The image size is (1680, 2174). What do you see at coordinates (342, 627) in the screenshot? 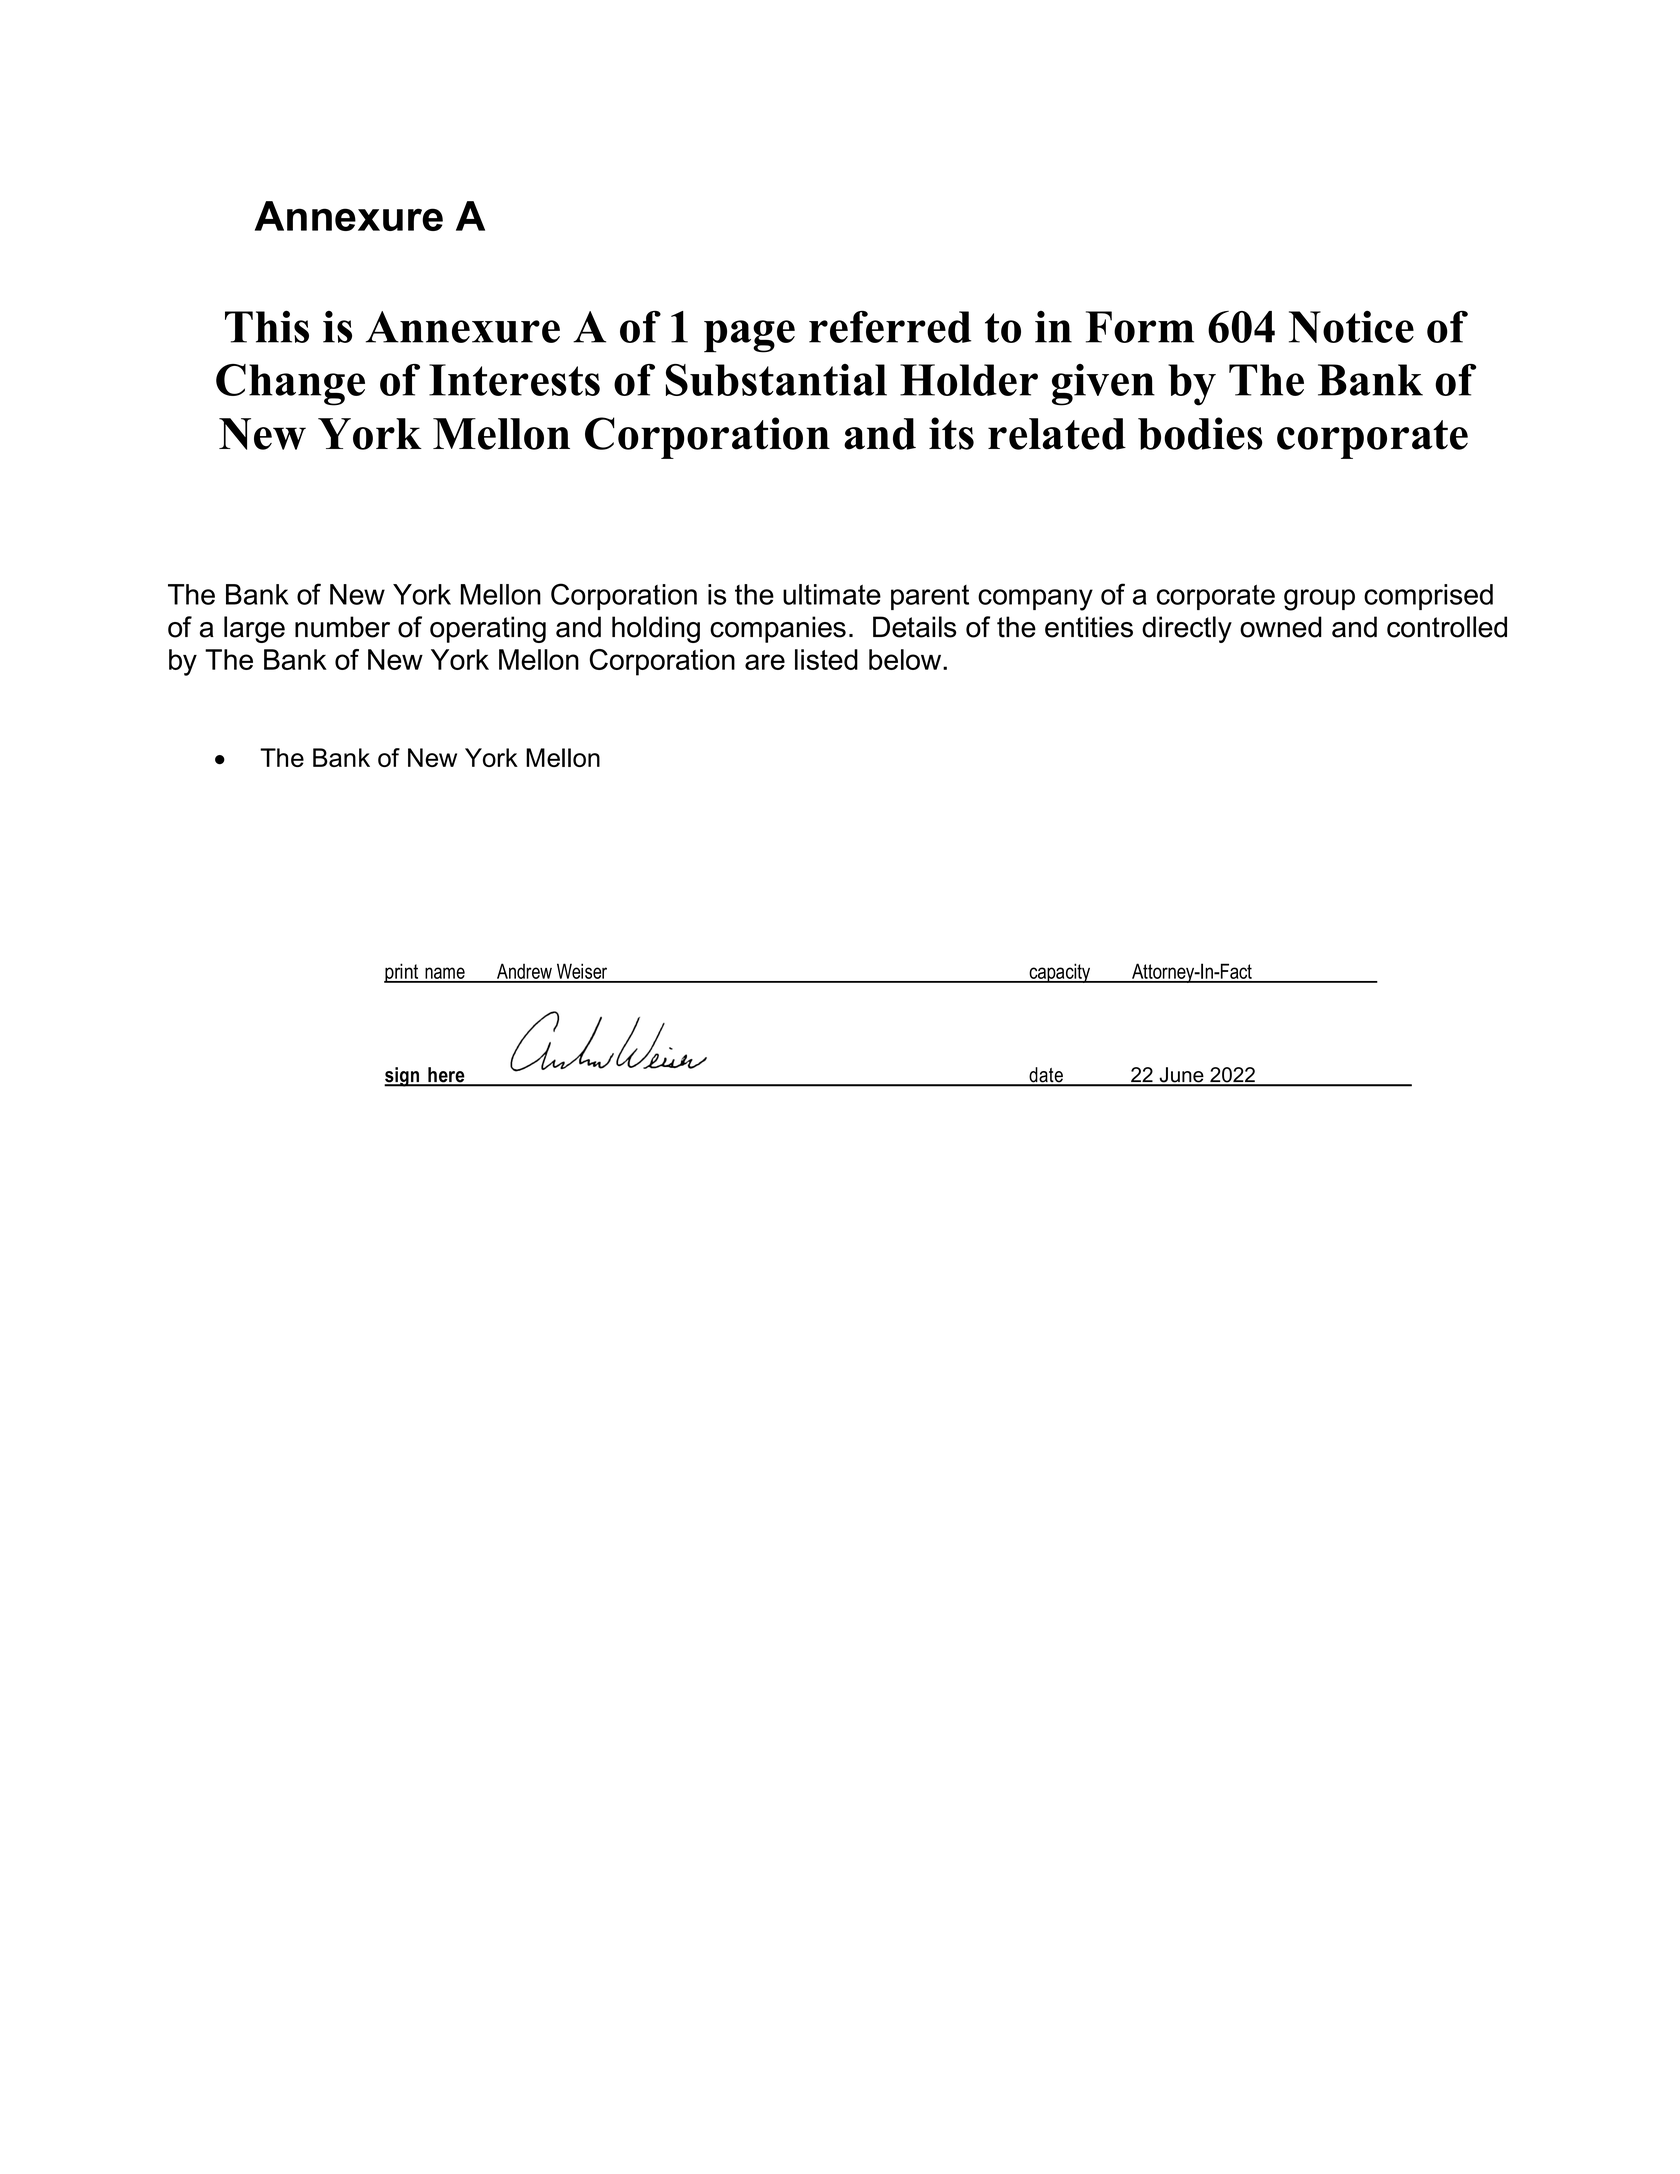
I see `number` at bounding box center [342, 627].
